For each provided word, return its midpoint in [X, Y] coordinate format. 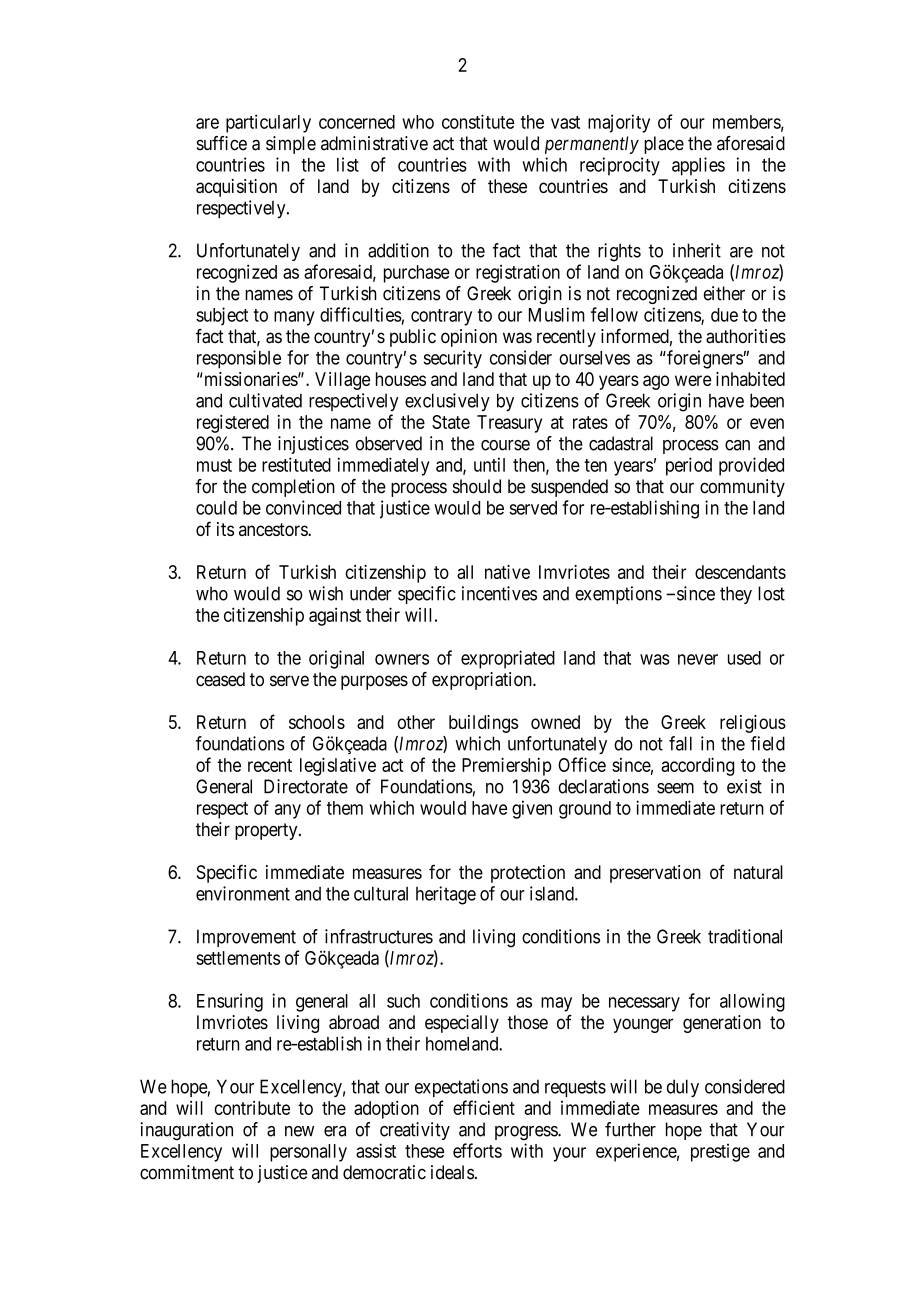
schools [317, 722]
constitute [478, 121]
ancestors [274, 529]
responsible [239, 359]
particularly [268, 123]
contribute [252, 1108]
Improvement [246, 938]
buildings [483, 724]
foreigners [704, 359]
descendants [740, 572]
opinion [469, 338]
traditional [745, 936]
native [507, 572]
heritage [446, 895]
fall [680, 743]
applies [698, 166]
